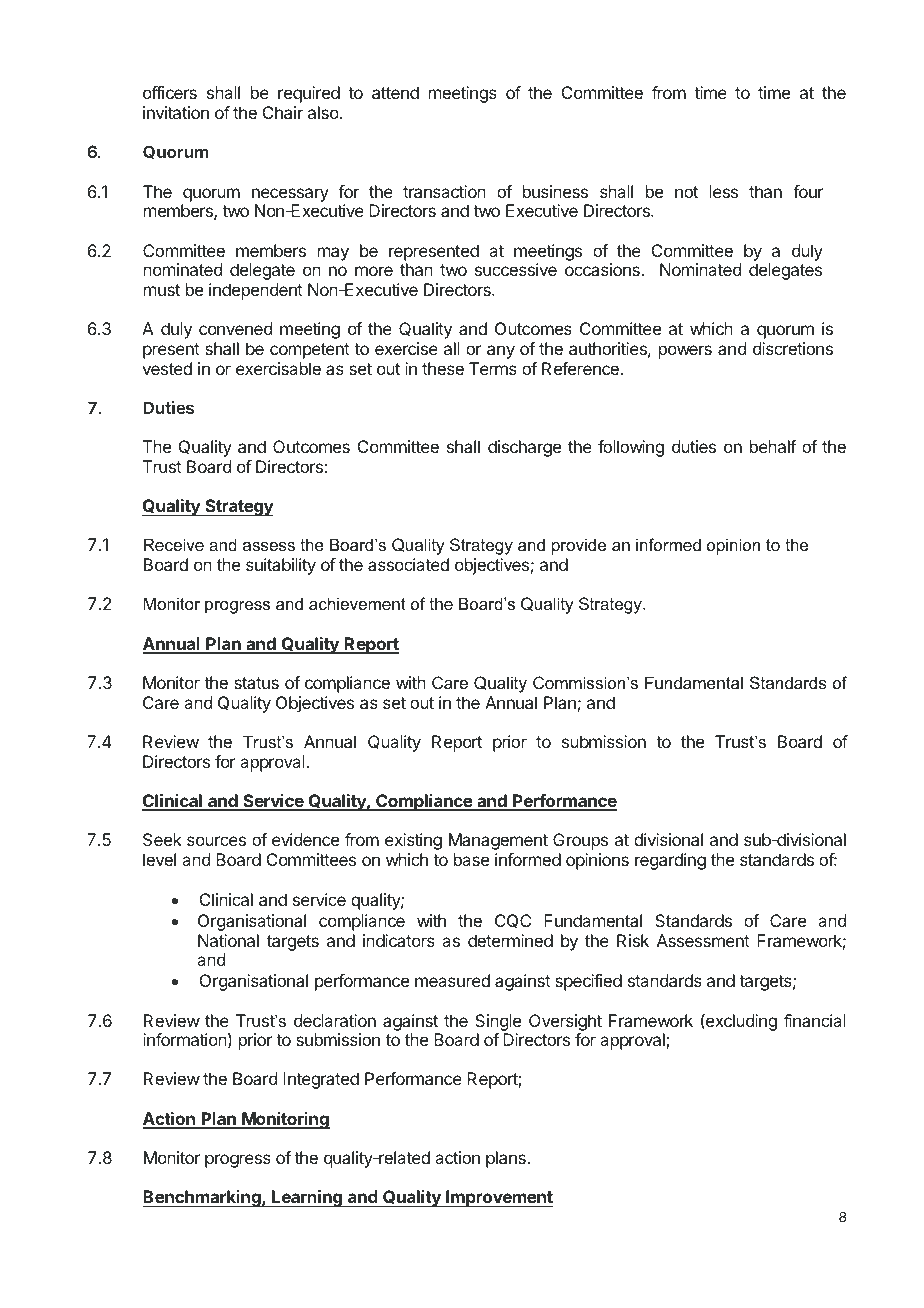 The image size is (924, 1308). Describe the element at coordinates (493, 368) in the screenshot. I see `Terms` at that location.
